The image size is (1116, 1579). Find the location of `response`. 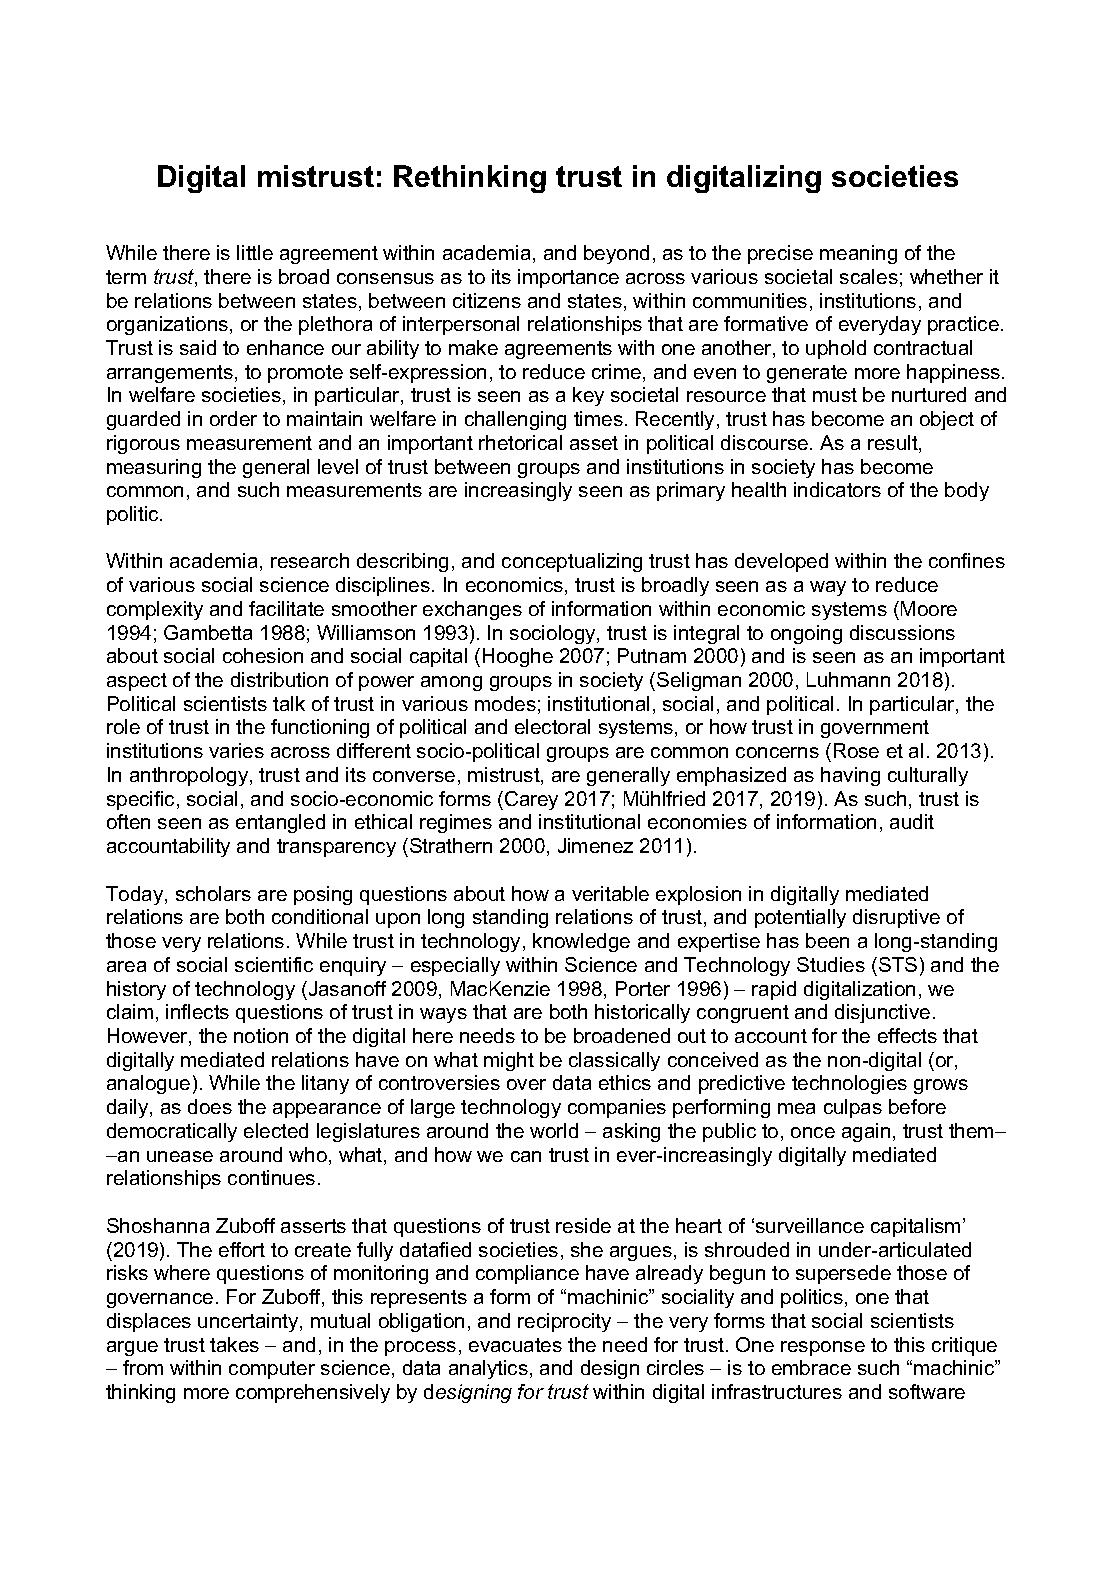

response is located at coordinates (823, 1348).
